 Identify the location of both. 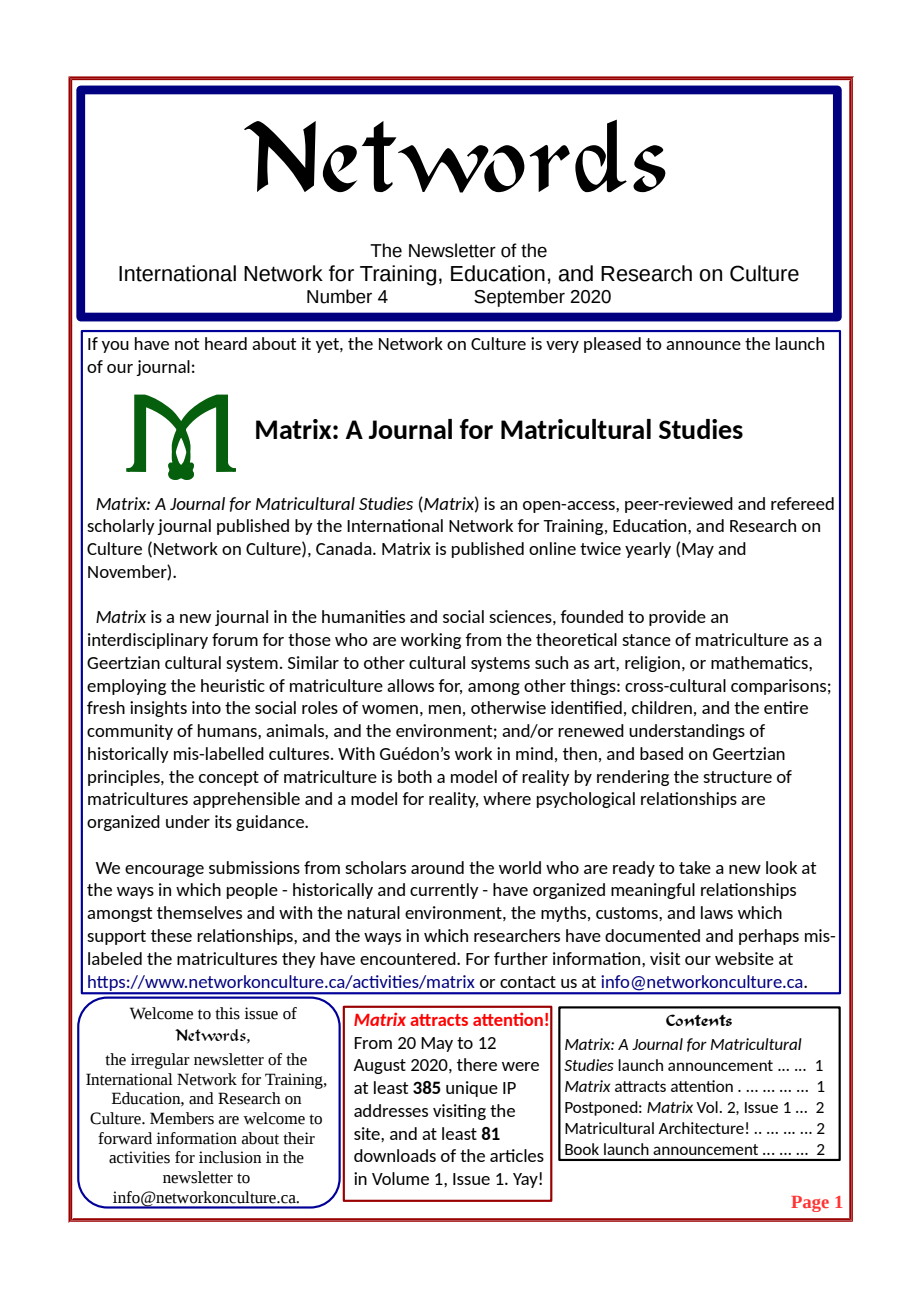
(415, 776).
